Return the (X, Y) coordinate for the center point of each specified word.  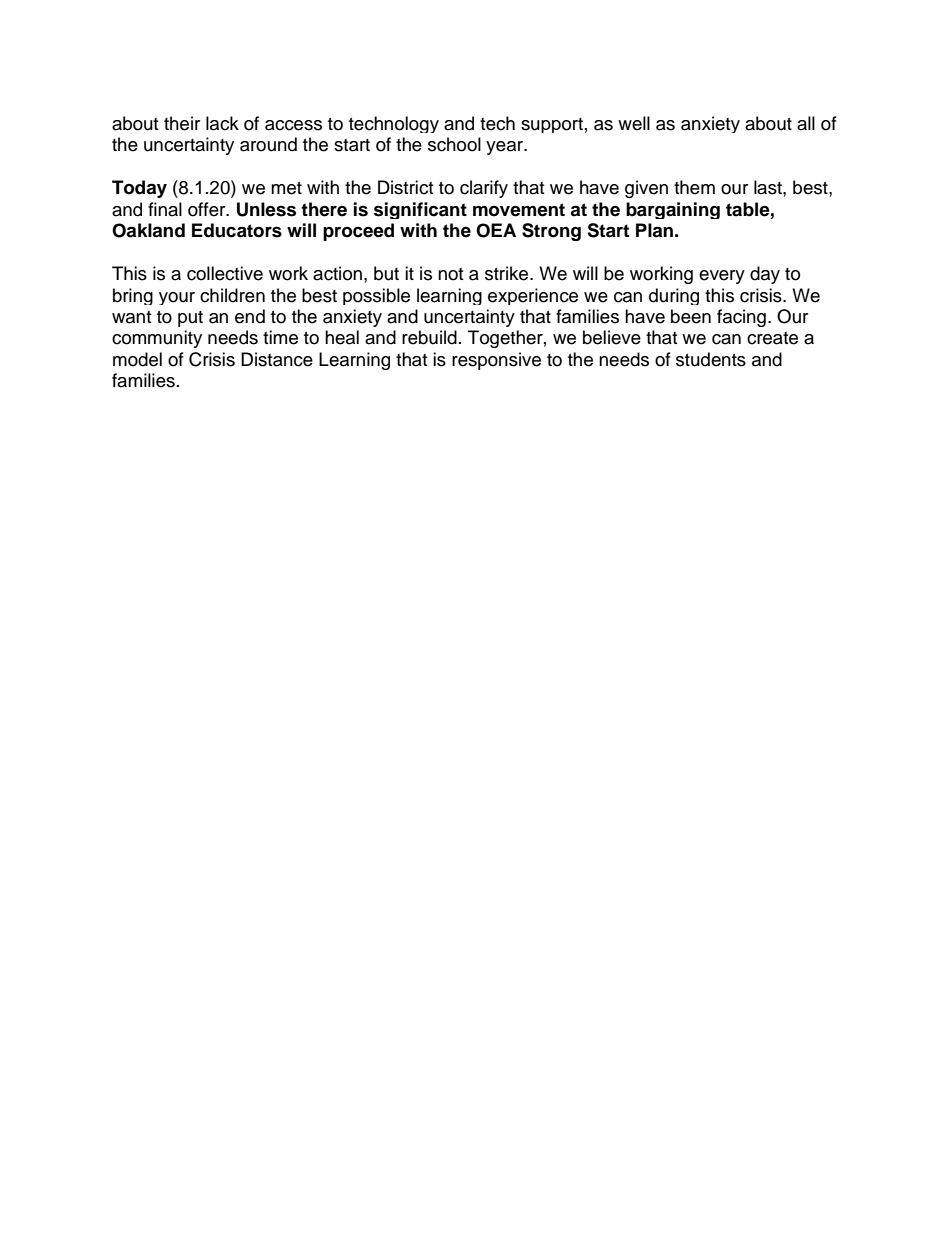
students (711, 359)
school (454, 144)
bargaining (673, 210)
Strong (551, 232)
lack (222, 123)
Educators (237, 230)
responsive (496, 361)
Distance (277, 359)
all (806, 123)
